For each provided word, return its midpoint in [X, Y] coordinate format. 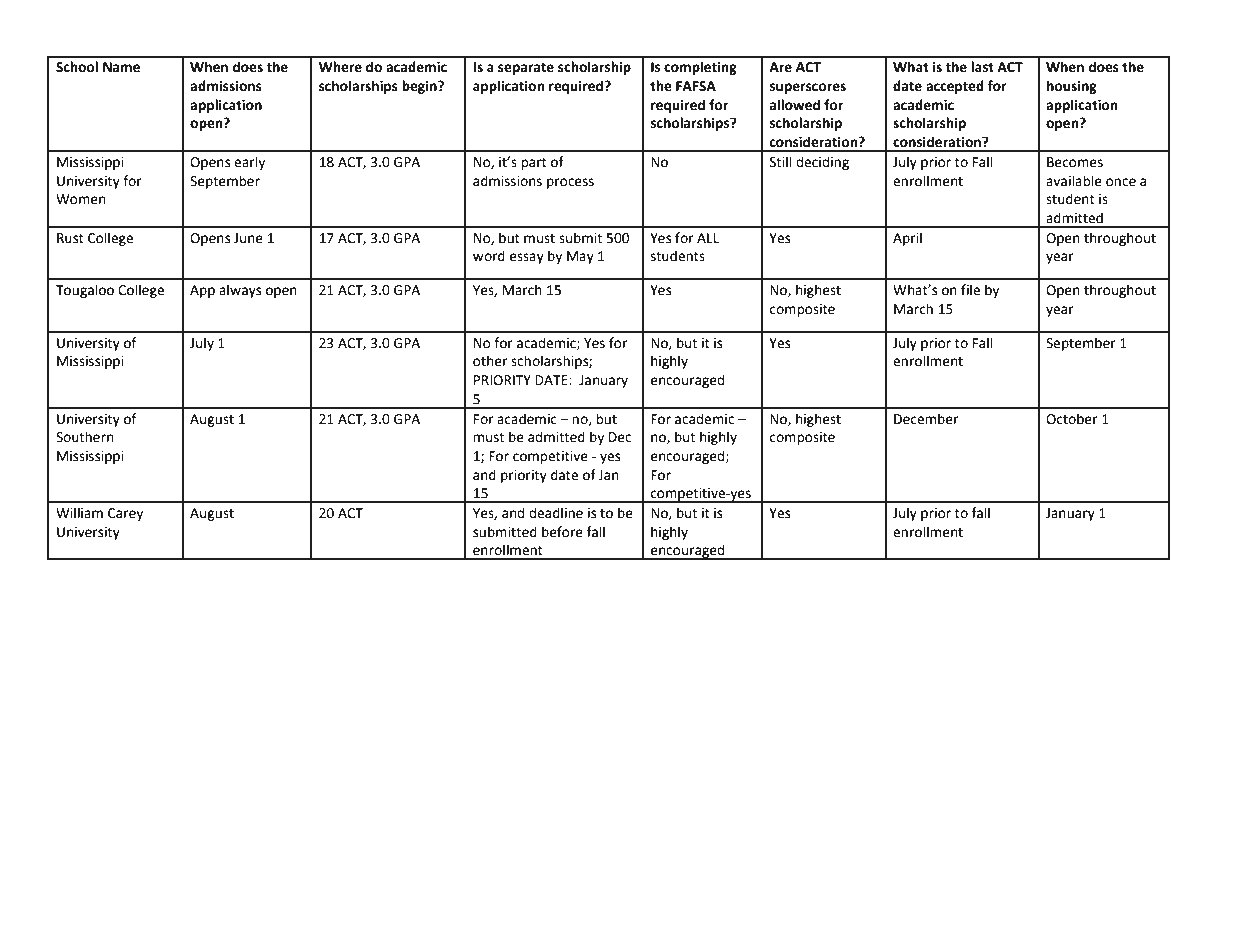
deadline [556, 513]
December [926, 419]
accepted [955, 87]
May [580, 257]
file [970, 290]
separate [526, 68]
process [570, 183]
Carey [125, 514]
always [240, 291]
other [490, 361]
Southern [84, 437]
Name [121, 67]
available [1074, 181]
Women [80, 199]
